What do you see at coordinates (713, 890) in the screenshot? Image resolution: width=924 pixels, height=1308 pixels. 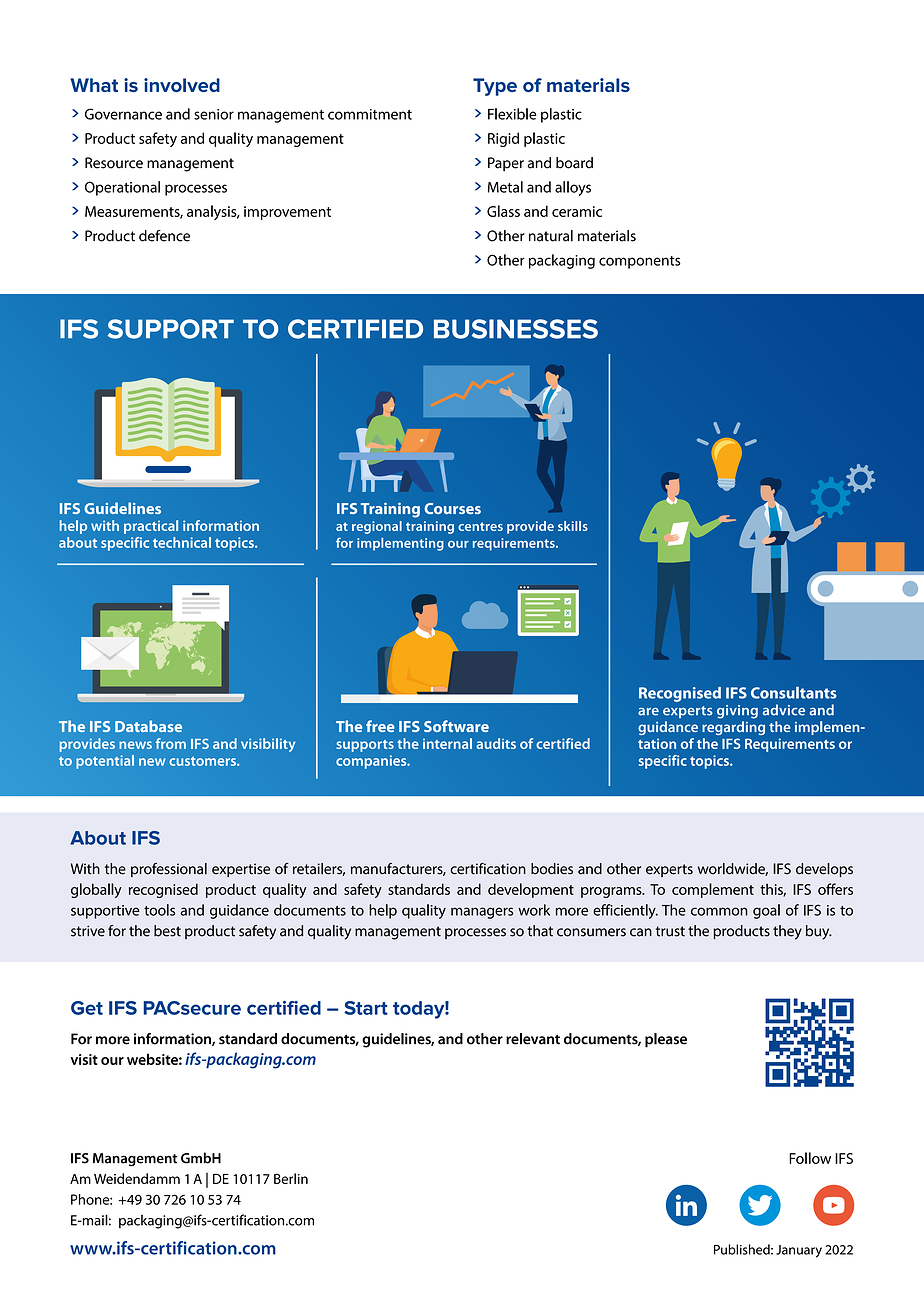 I see `complement` at bounding box center [713, 890].
